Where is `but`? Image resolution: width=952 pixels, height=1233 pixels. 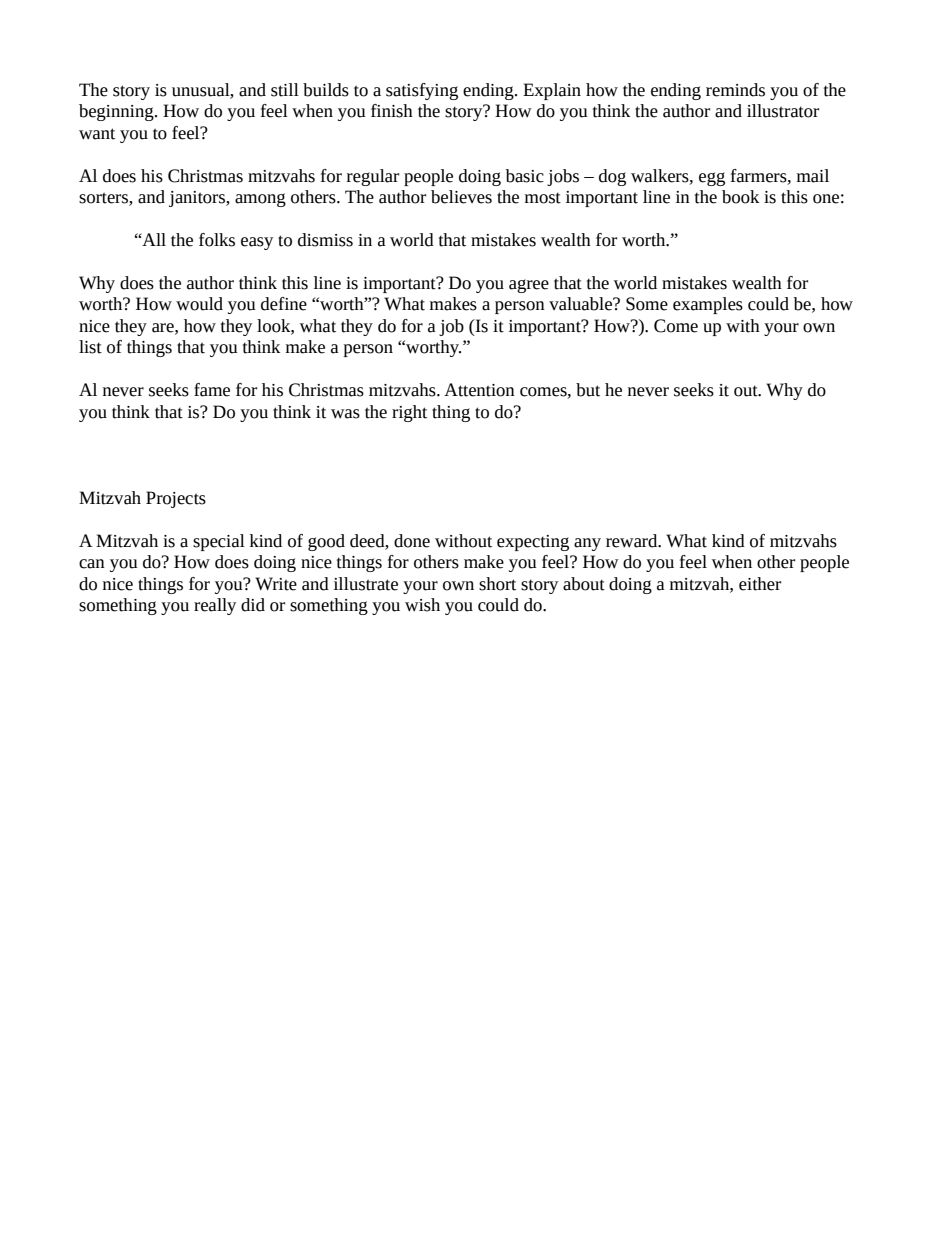 but is located at coordinates (588, 390).
